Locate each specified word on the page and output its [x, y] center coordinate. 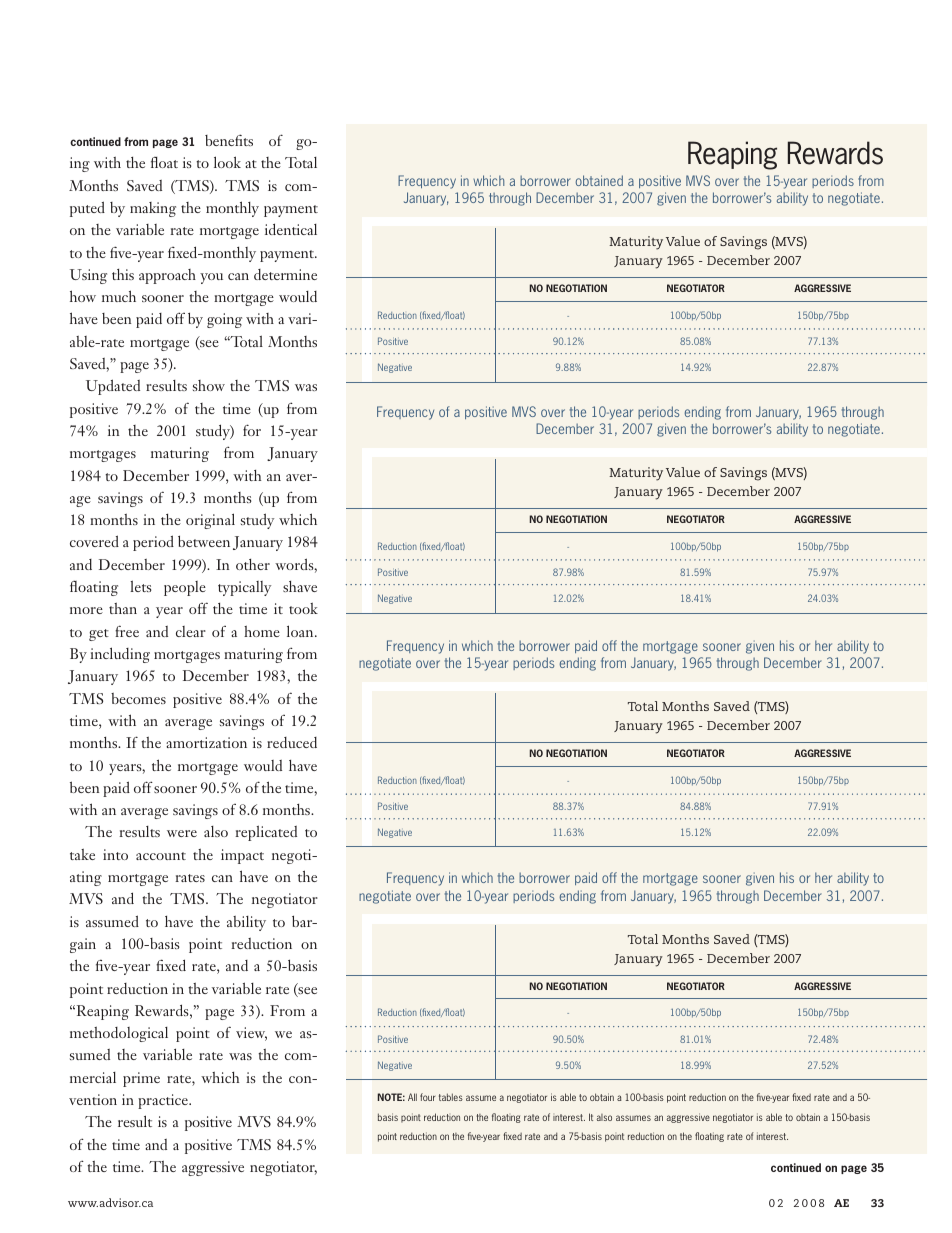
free [127, 631]
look [227, 162]
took [303, 608]
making [153, 209]
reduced [292, 742]
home [262, 631]
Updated [113, 387]
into [115, 854]
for [252, 430]
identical [291, 229]
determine [285, 274]
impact [242, 856]
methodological [119, 1034]
